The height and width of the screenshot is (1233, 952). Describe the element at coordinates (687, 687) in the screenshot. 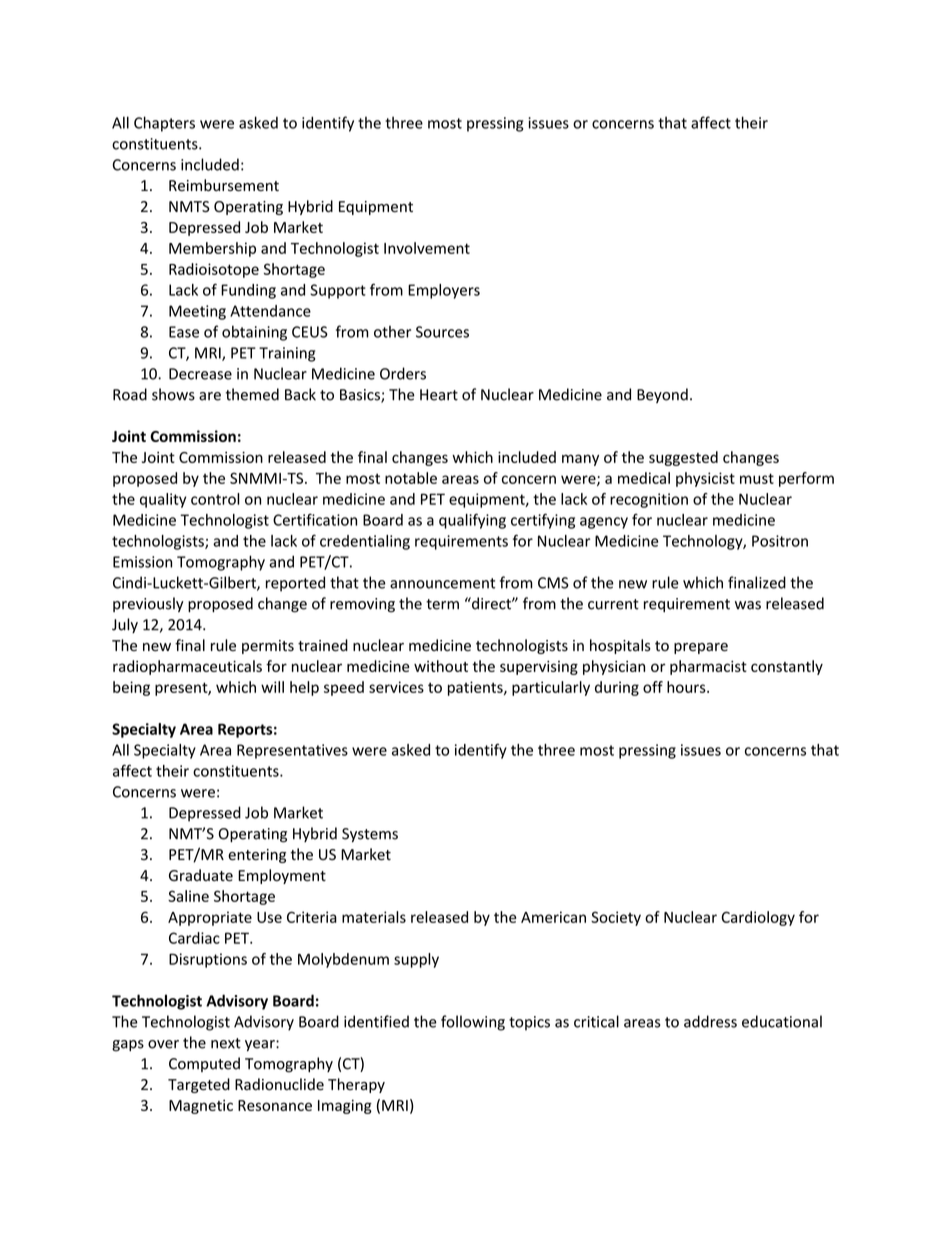

I see `hours` at that location.
